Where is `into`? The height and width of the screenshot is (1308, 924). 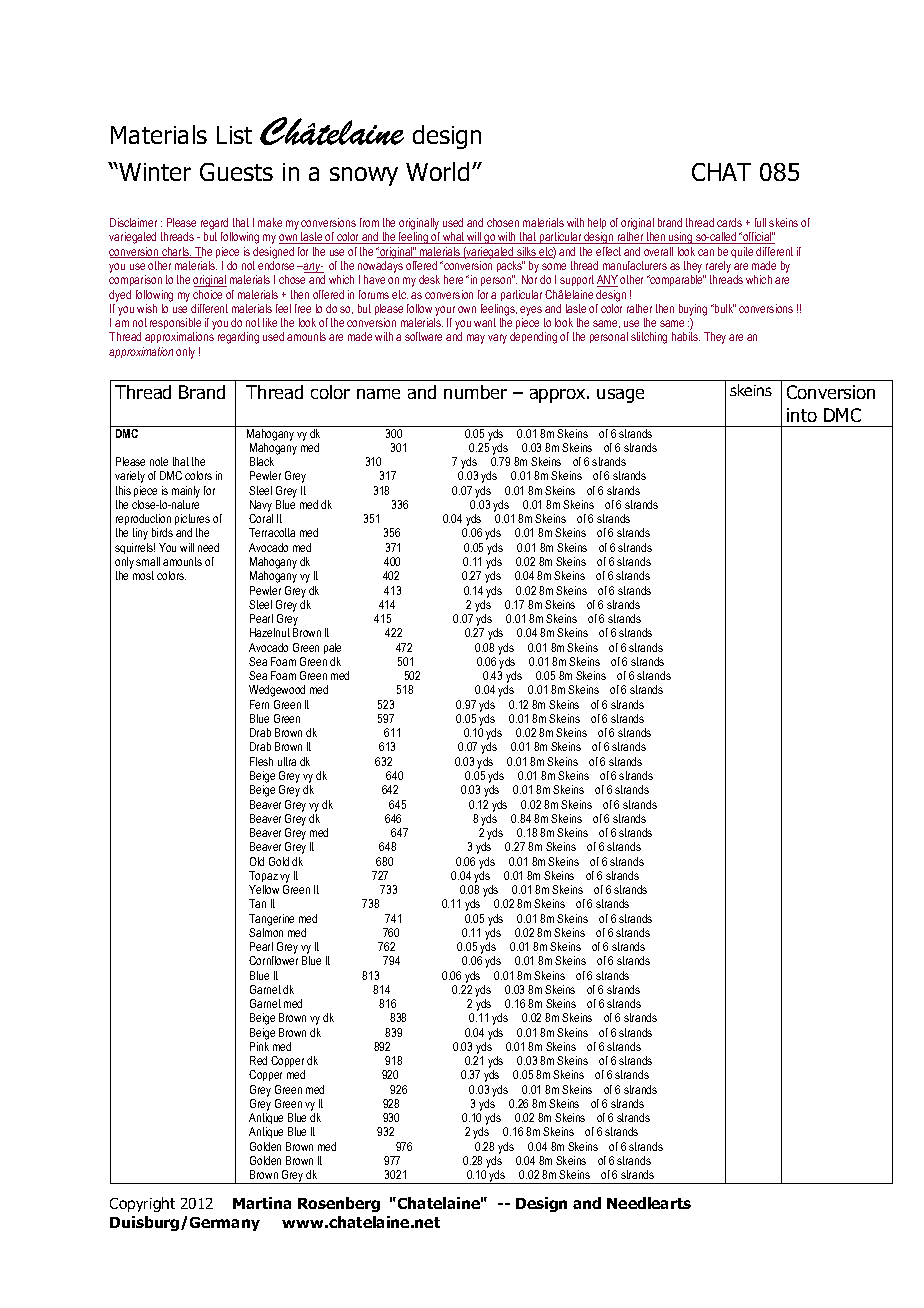
into is located at coordinates (802, 415).
